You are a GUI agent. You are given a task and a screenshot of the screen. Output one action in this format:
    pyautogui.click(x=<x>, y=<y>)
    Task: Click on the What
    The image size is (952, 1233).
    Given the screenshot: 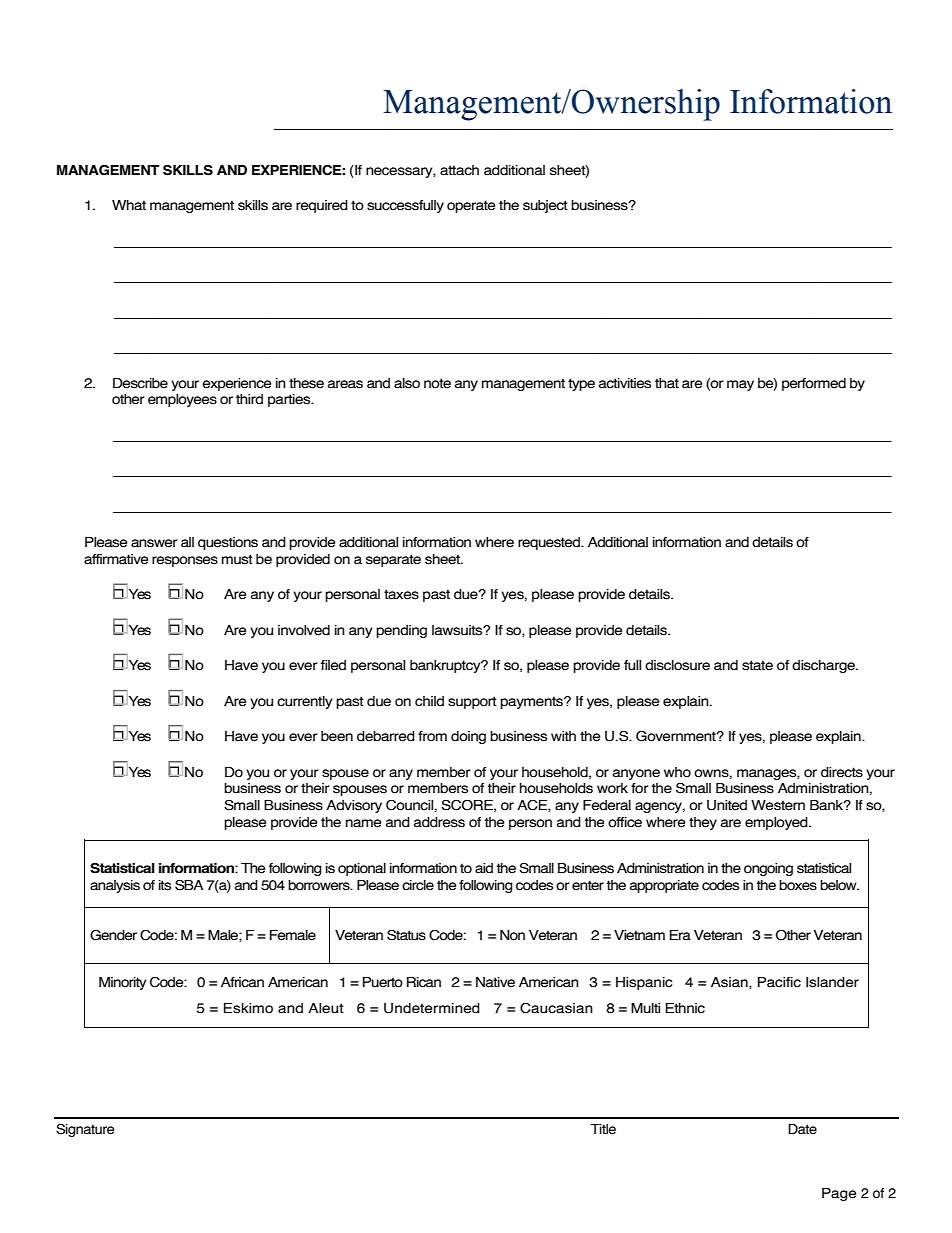 What is the action you would take?
    pyautogui.click(x=129, y=205)
